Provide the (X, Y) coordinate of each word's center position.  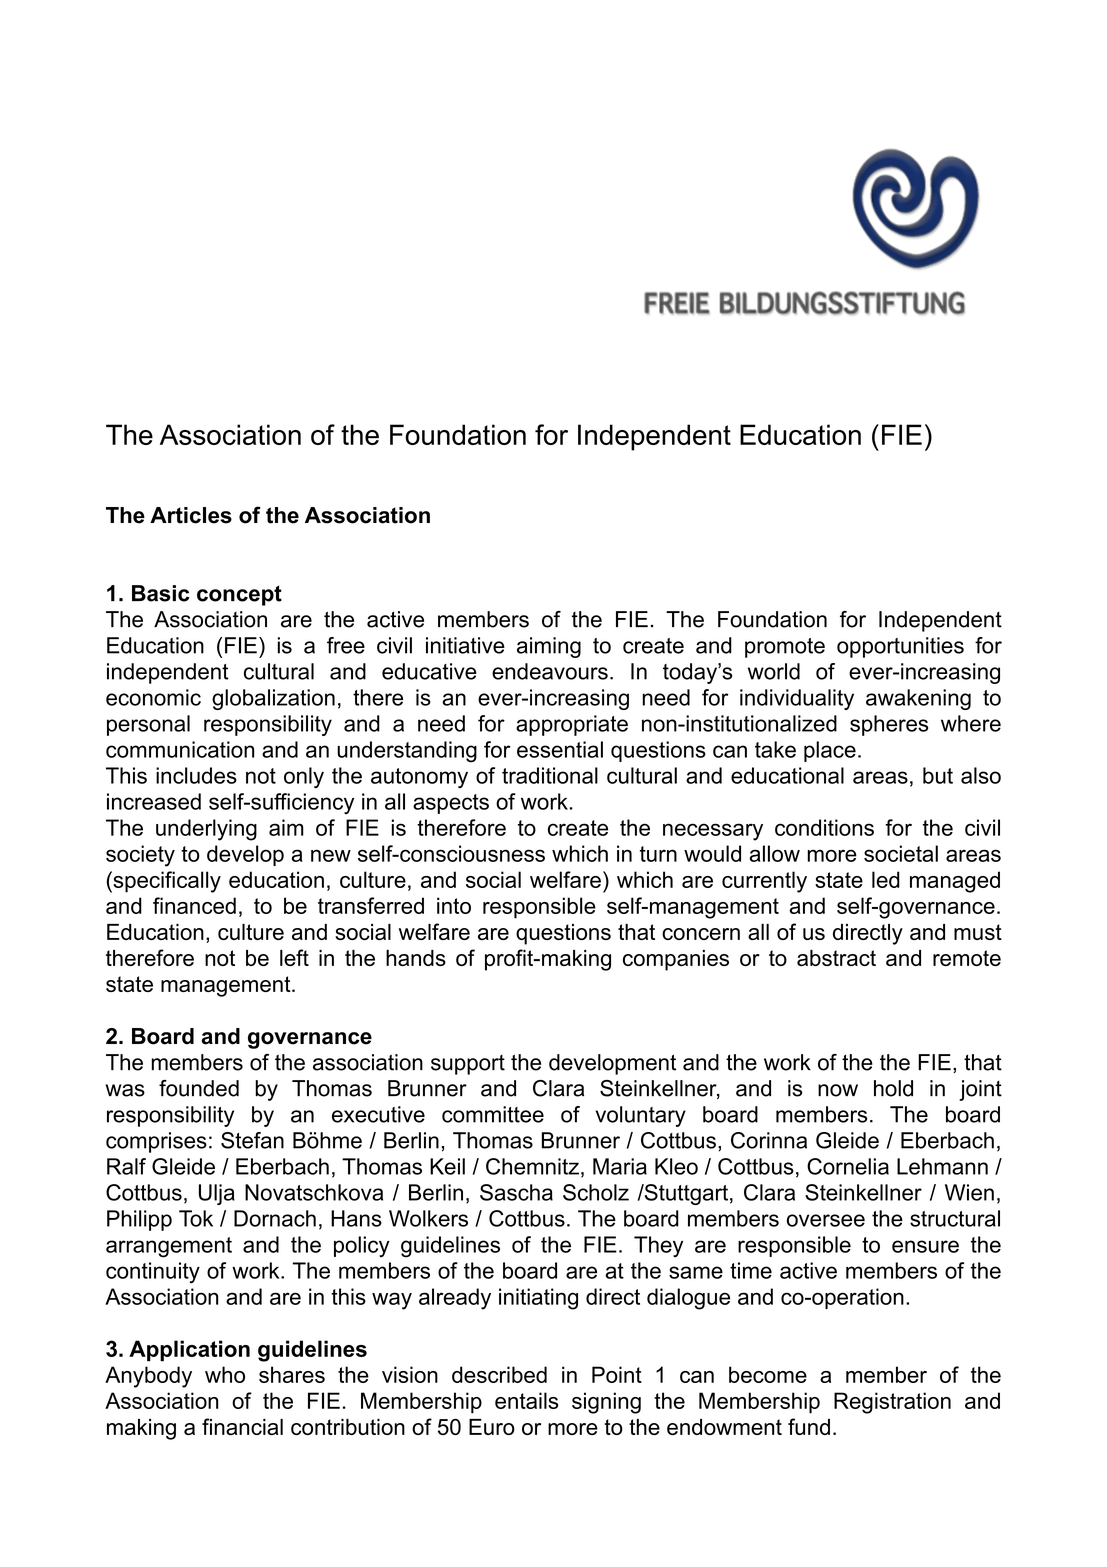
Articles (191, 515)
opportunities (900, 647)
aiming (549, 647)
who (225, 1374)
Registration (892, 1403)
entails (526, 1400)
